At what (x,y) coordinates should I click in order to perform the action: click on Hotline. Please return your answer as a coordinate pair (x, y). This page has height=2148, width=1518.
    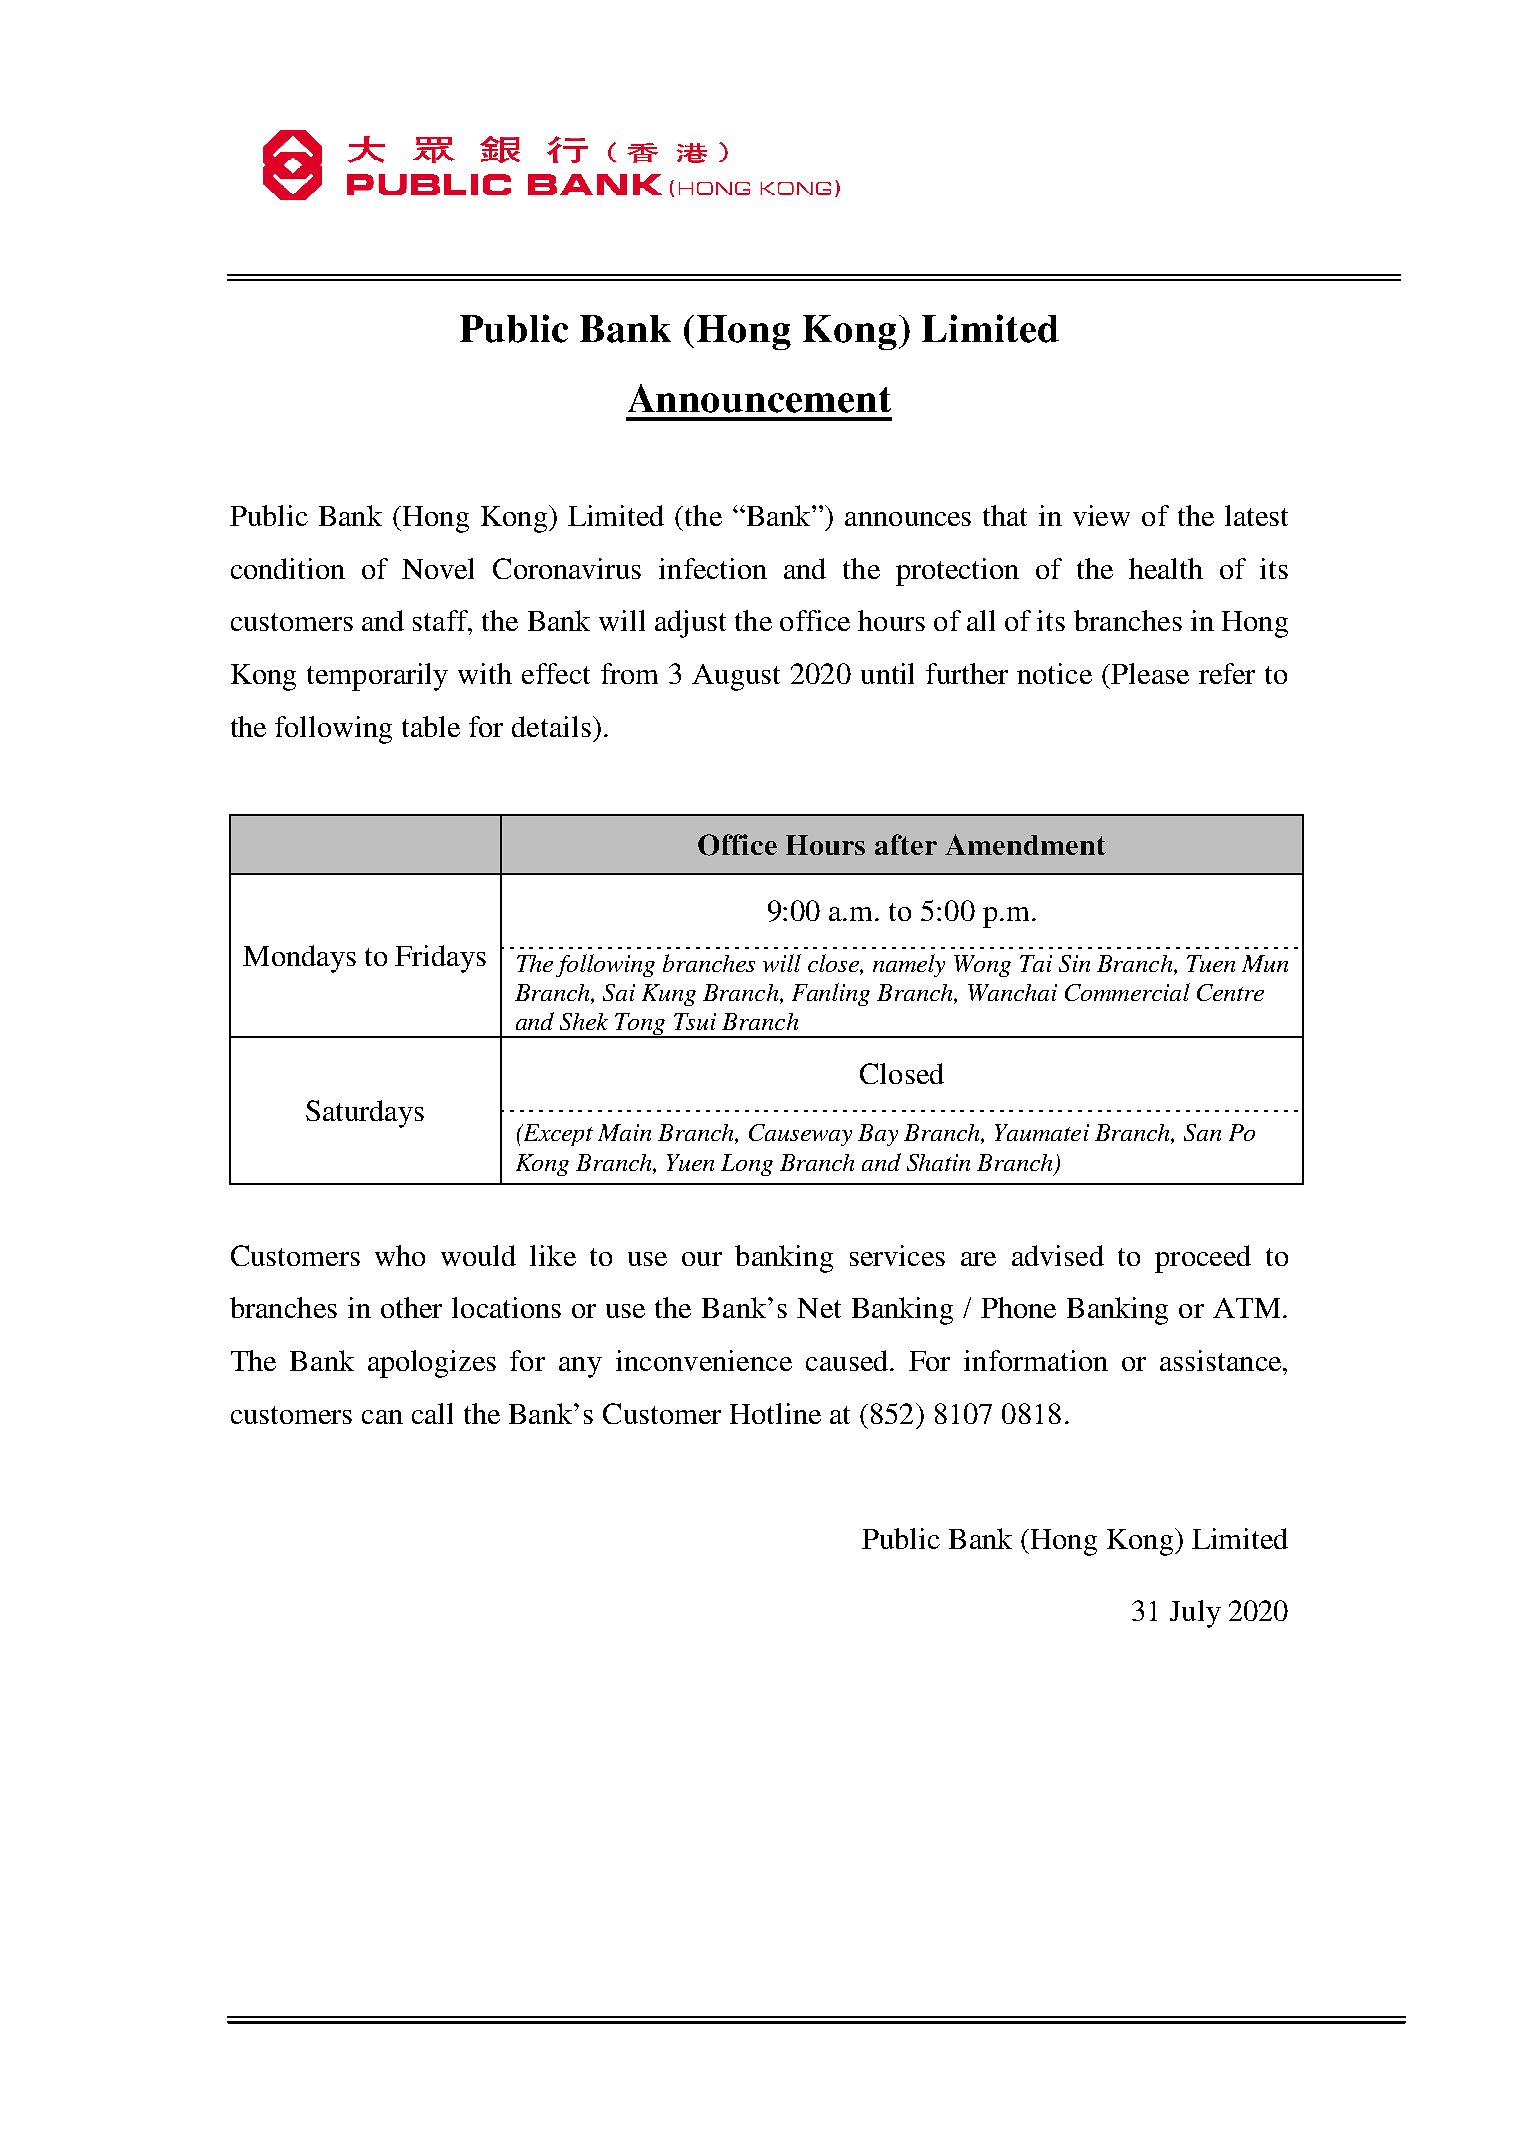
    Looking at the image, I should click on (775, 1413).
